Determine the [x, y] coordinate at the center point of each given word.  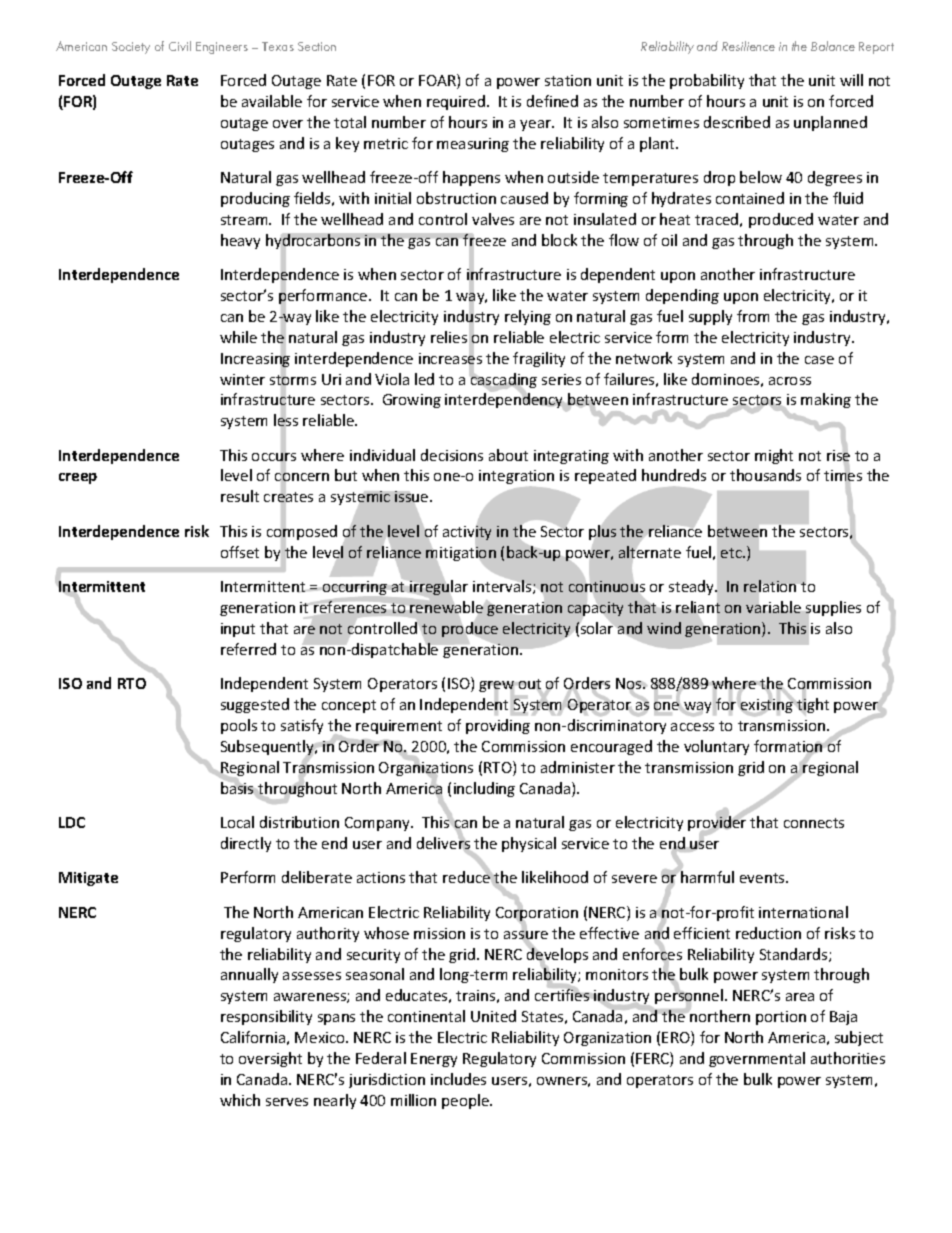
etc [732, 553]
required [456, 102]
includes [458, 1079]
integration [516, 479]
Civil [180, 46]
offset [240, 552]
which [240, 1100]
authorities [848, 1058]
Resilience [748, 46]
